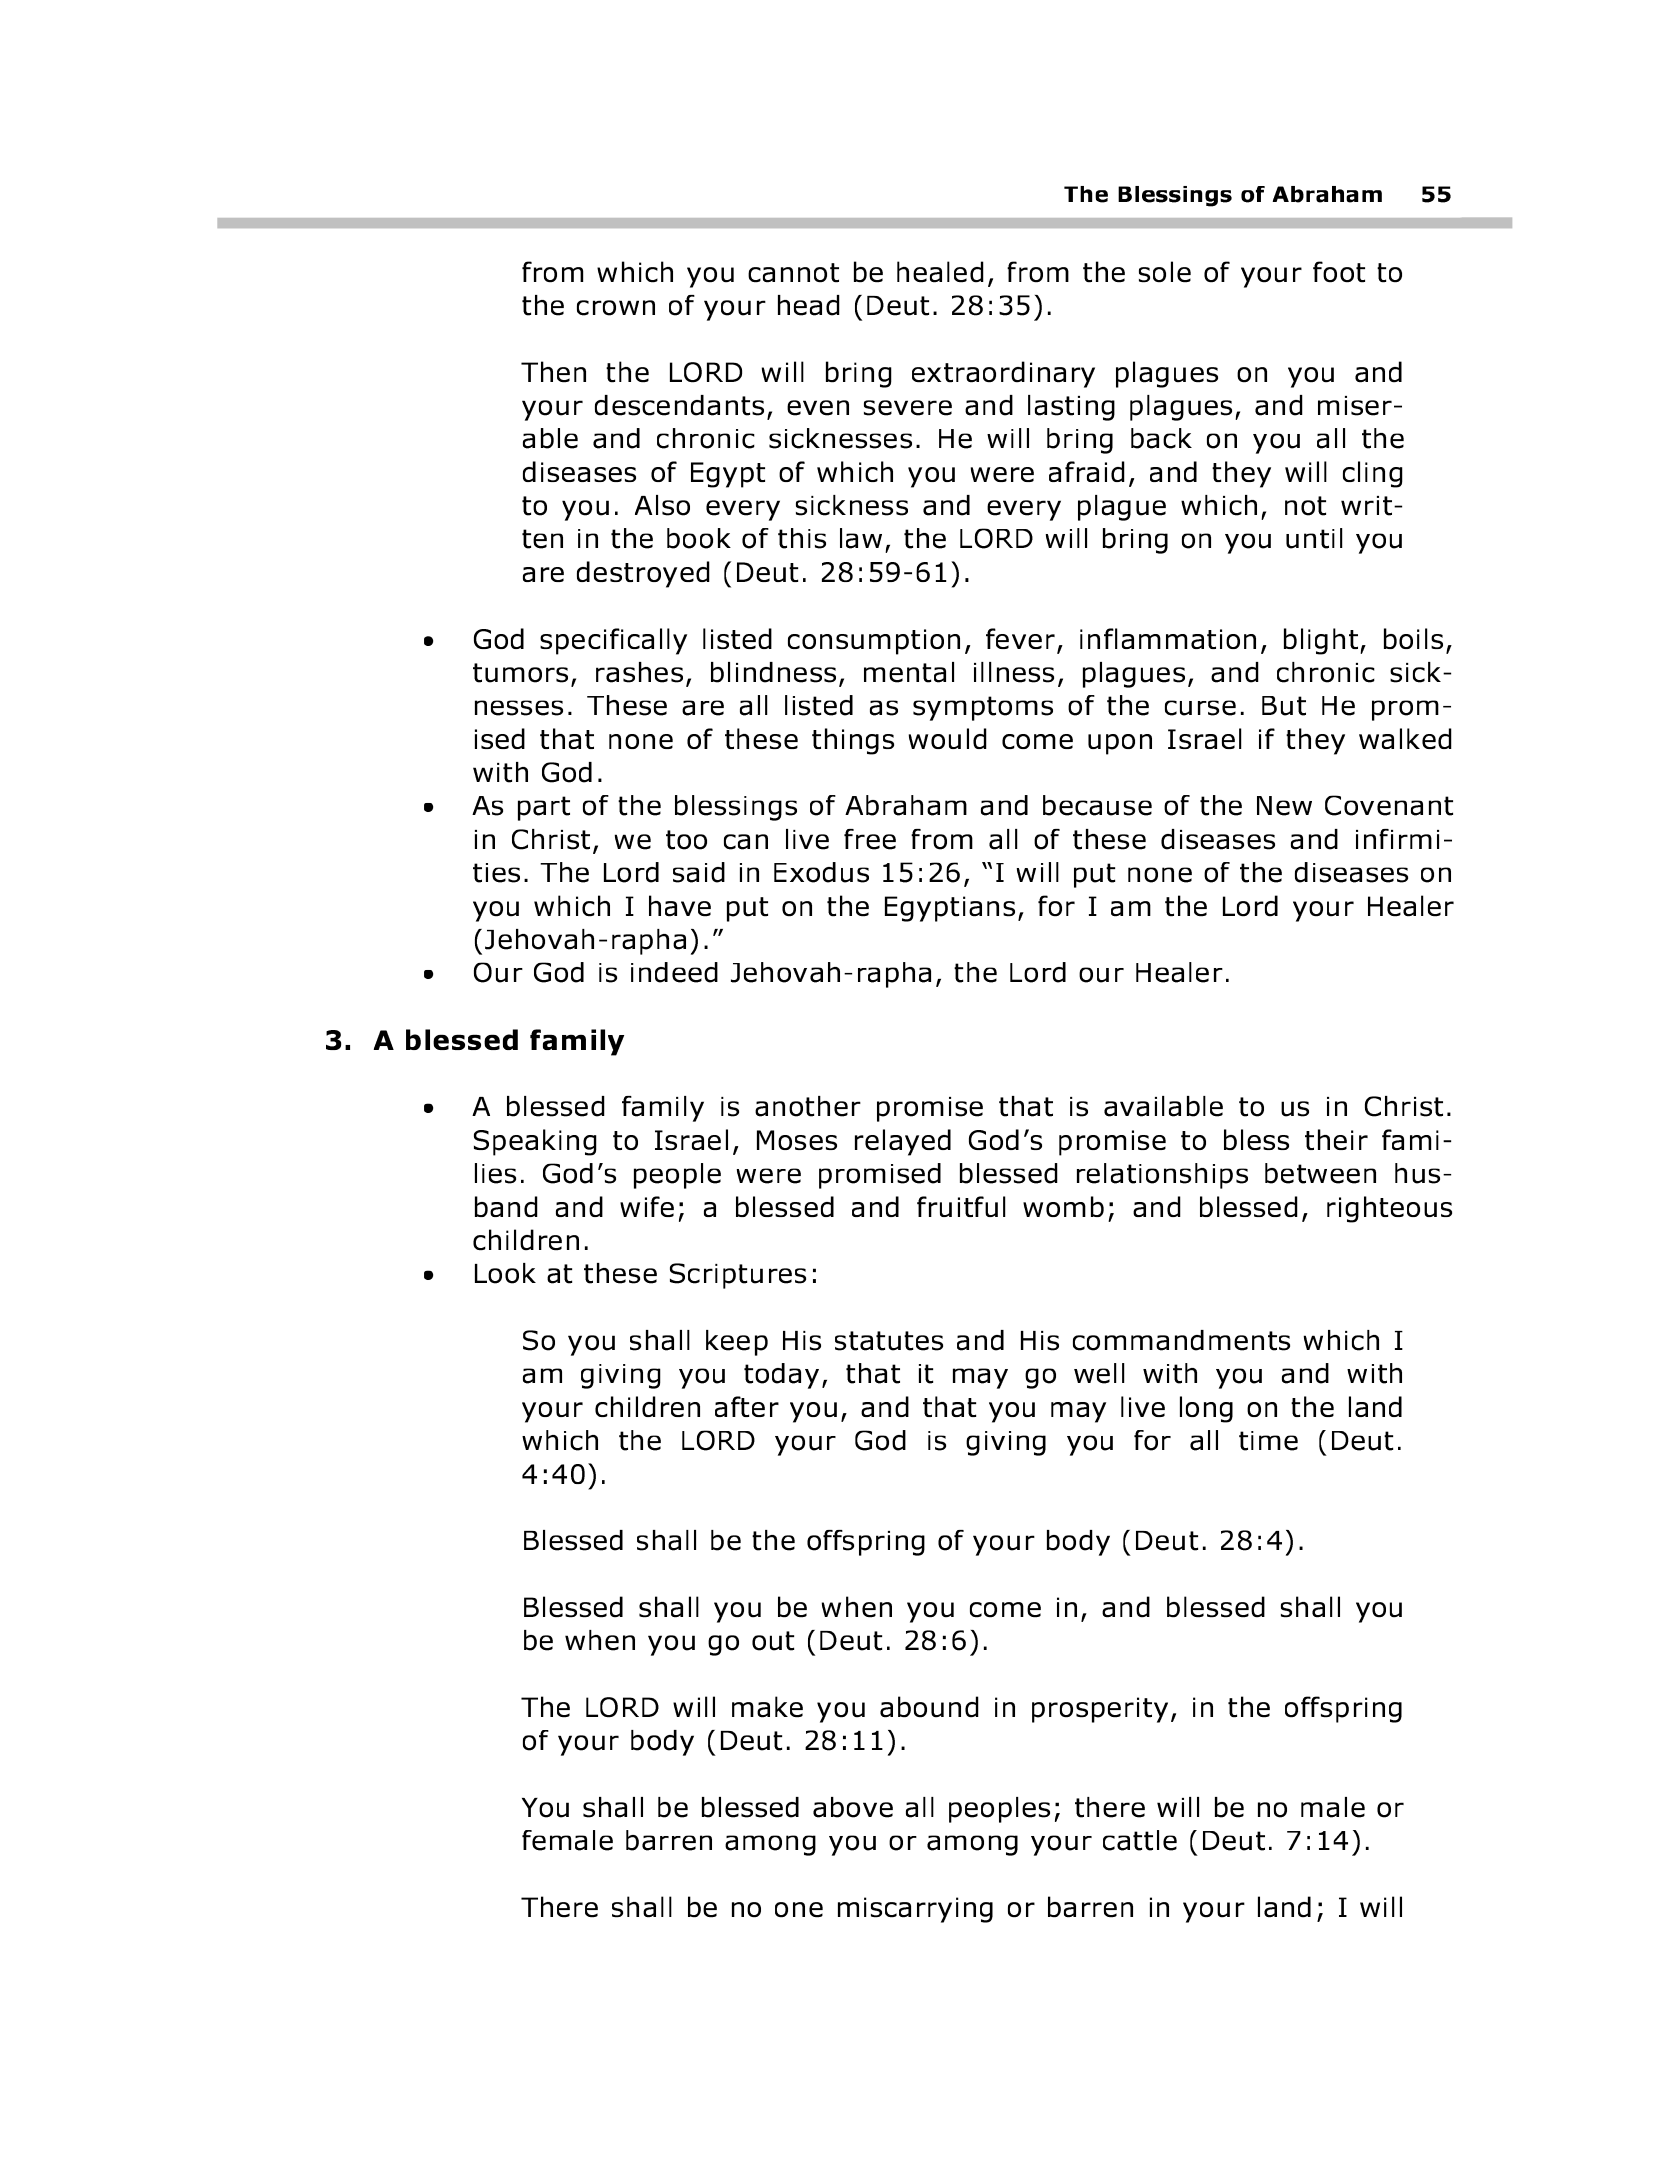 This screenshot has width=1679, height=2173. What do you see at coordinates (1339, 272) in the screenshot?
I see `foot` at bounding box center [1339, 272].
